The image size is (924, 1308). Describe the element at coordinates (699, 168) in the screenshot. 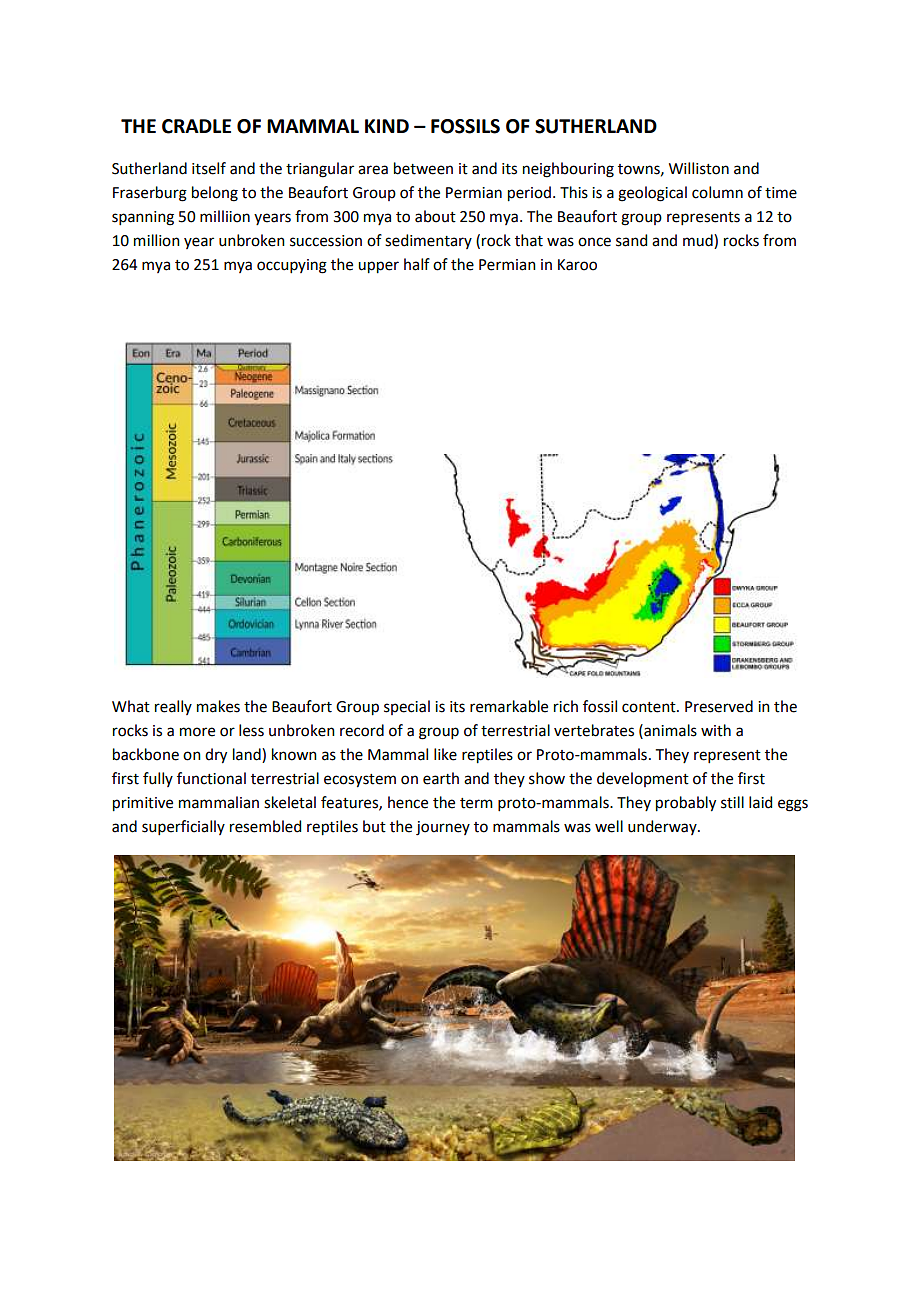

I see `Williston` at that location.
